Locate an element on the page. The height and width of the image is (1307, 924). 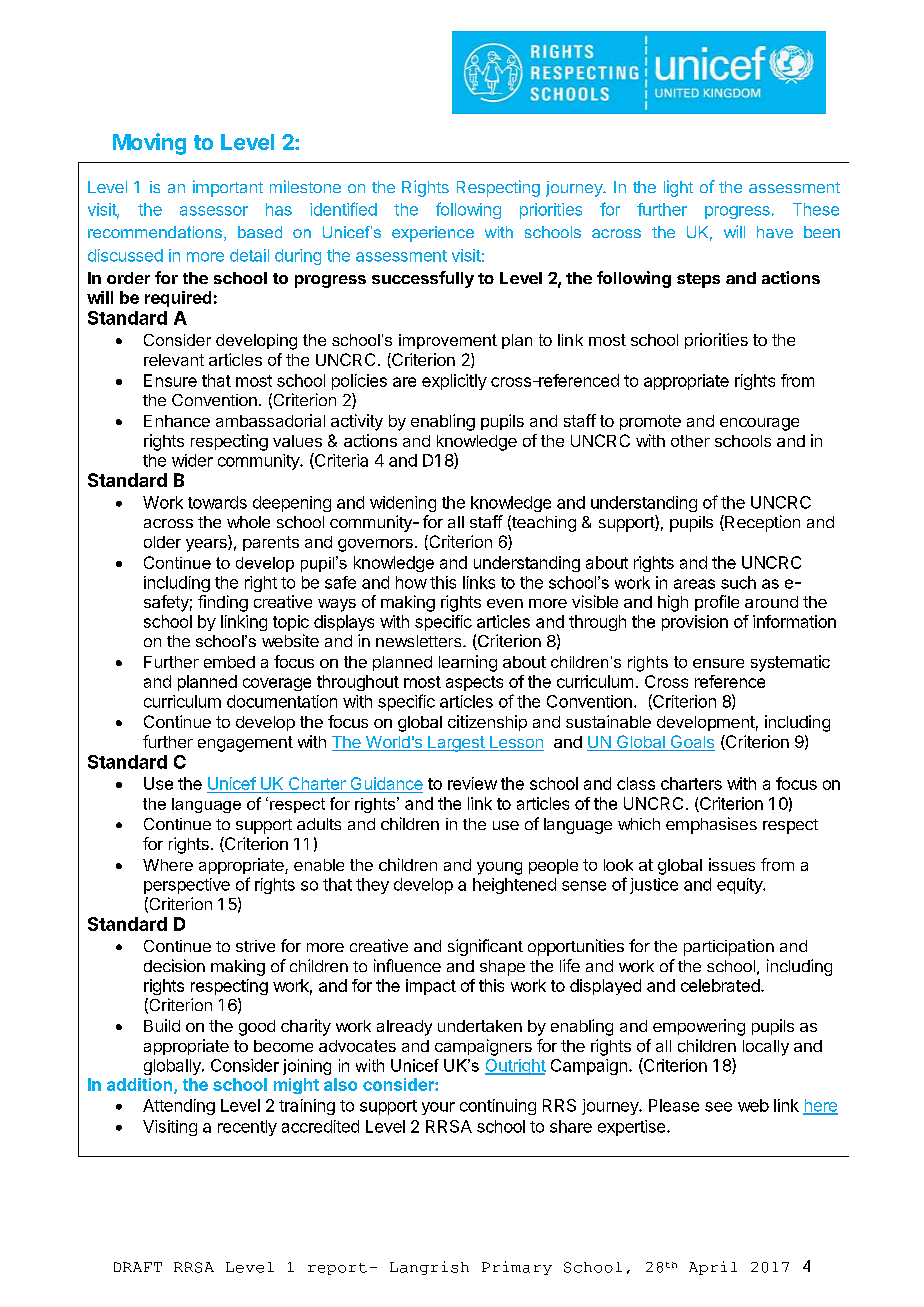
Goals is located at coordinates (691, 743).
